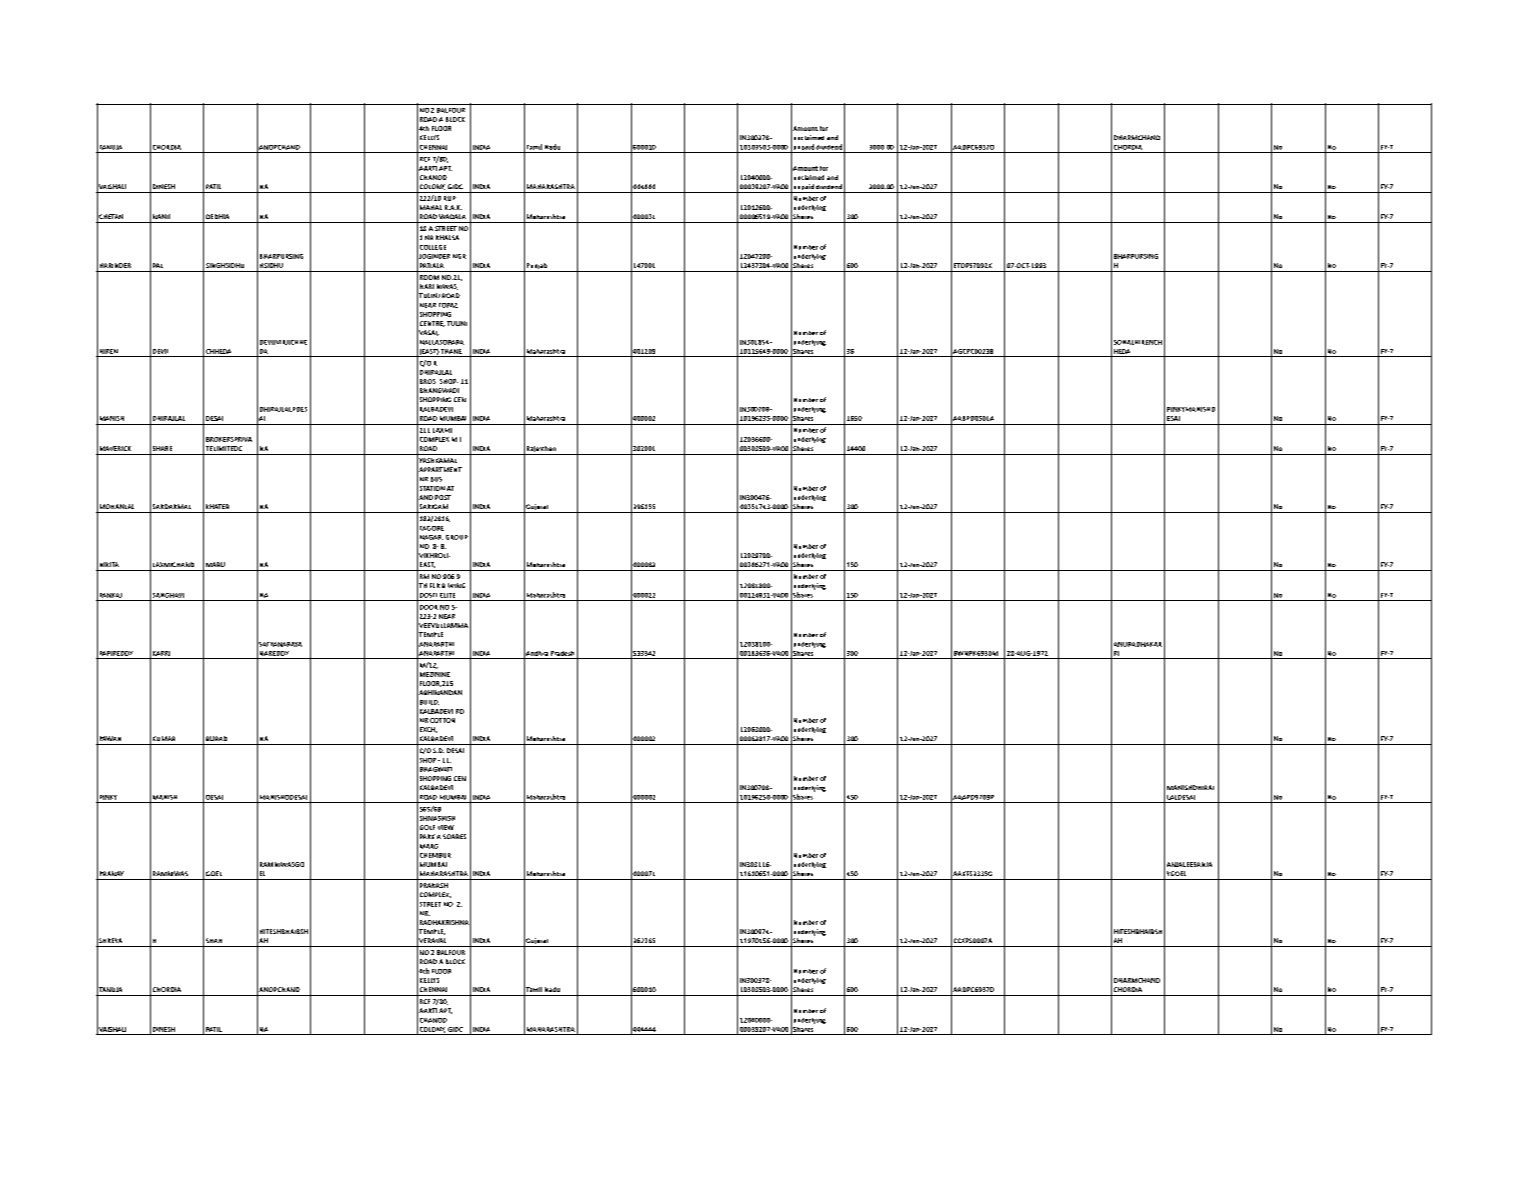 This document has height=1182, width=1529. Describe the element at coordinates (448, 305) in the document. I see `TOPAZ` at that location.
